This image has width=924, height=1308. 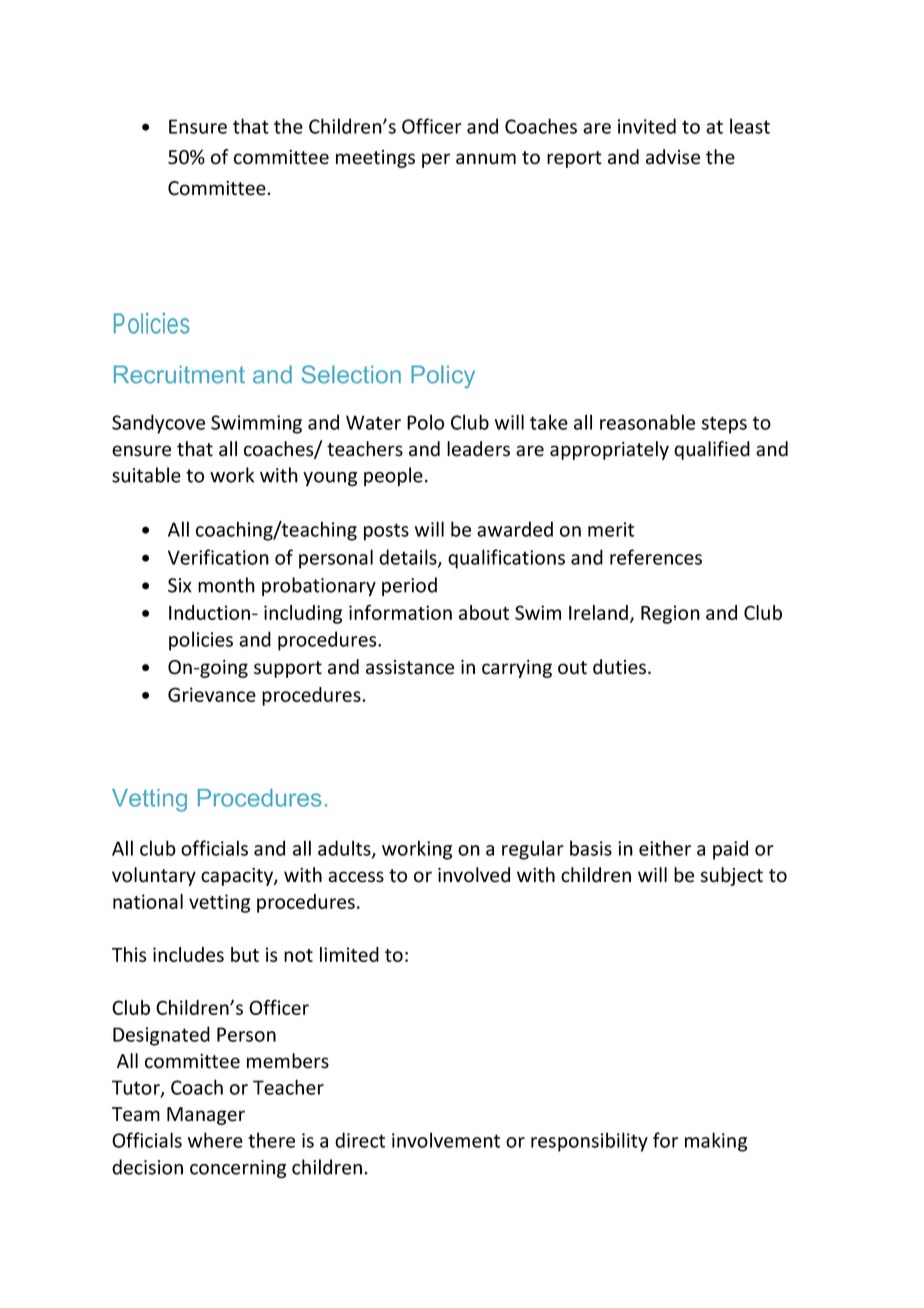 What do you see at coordinates (486, 159) in the image?
I see `annum` at bounding box center [486, 159].
